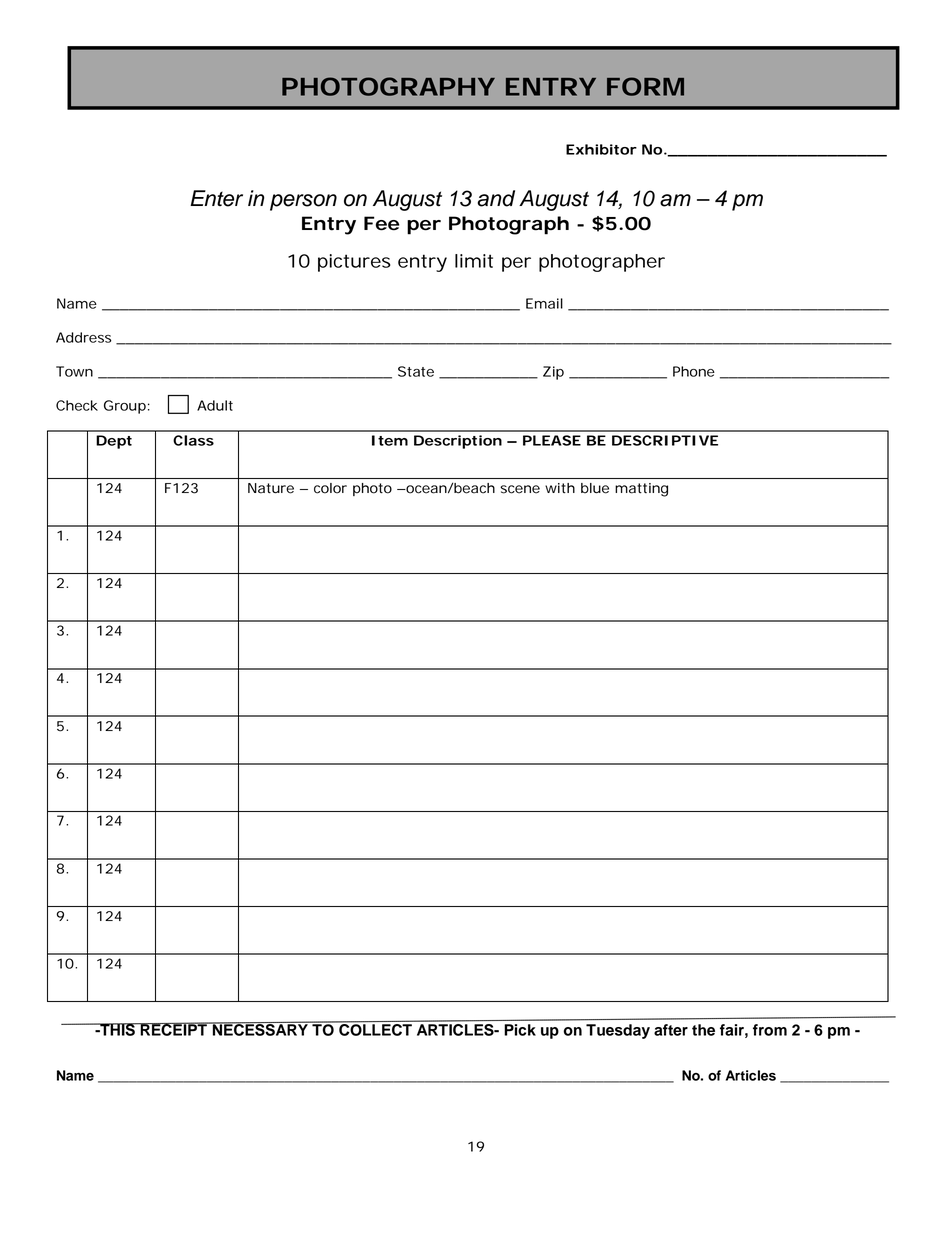 Image resolution: width=952 pixels, height=1233 pixels. Describe the element at coordinates (382, 223) in the document. I see `Fee` at that location.
